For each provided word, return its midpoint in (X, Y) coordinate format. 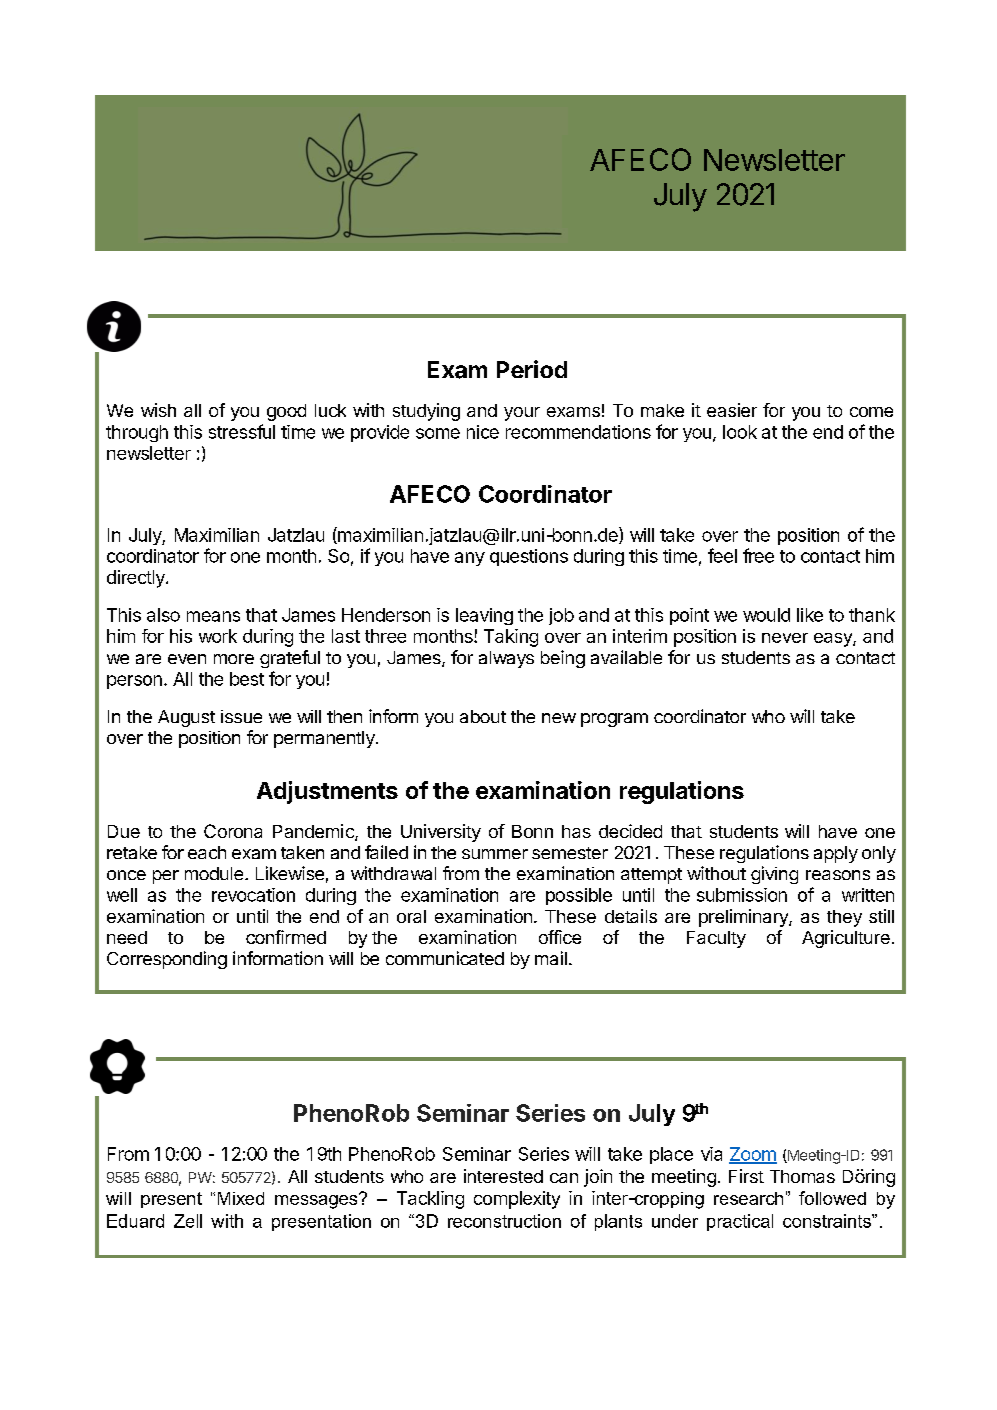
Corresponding (167, 960)
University (441, 833)
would (766, 615)
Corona (233, 831)
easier (732, 410)
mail (551, 958)
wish (158, 410)
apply (836, 854)
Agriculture (846, 939)
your (522, 414)
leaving (484, 616)
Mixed (241, 1198)
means (213, 616)
